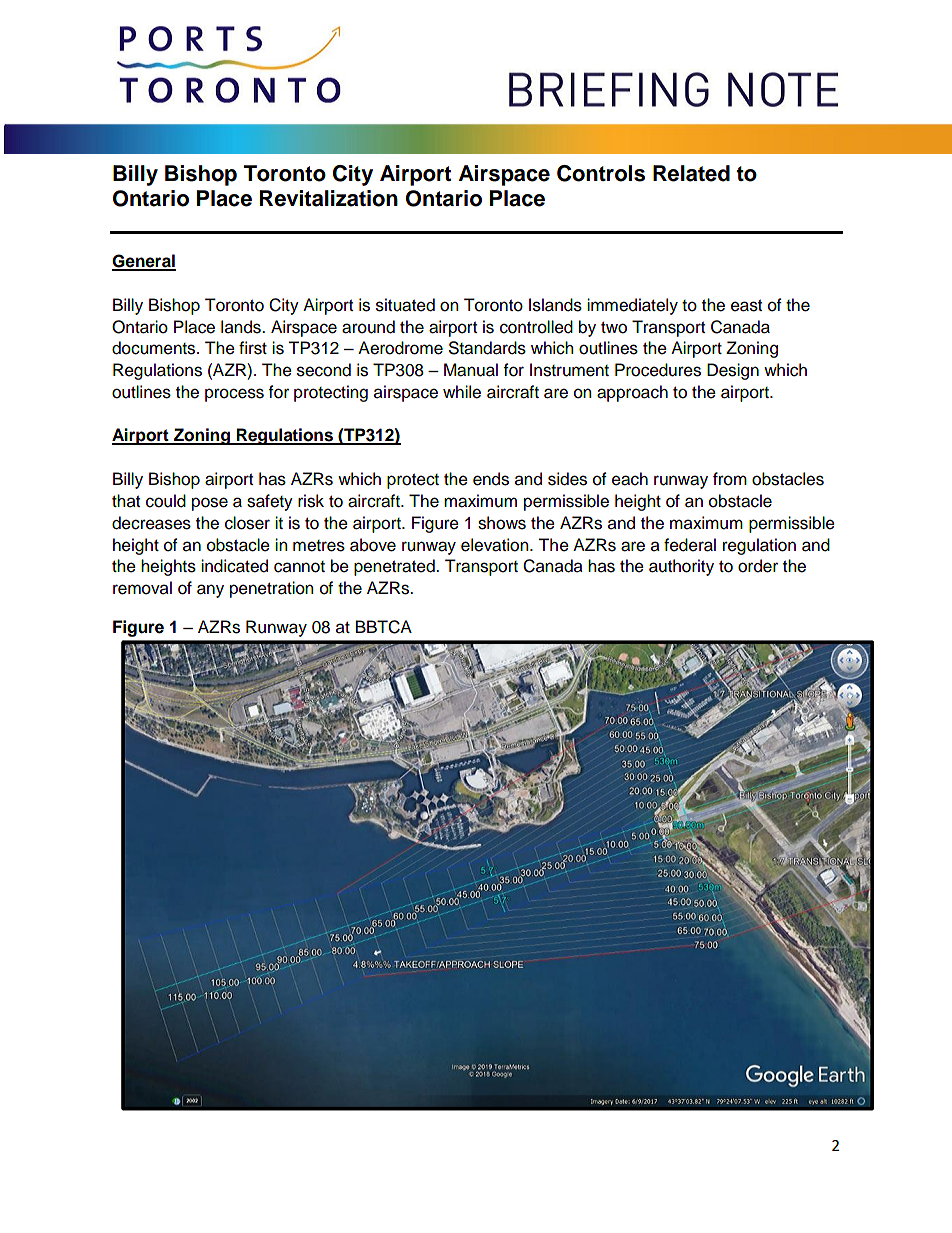  What do you see at coordinates (329, 198) in the page?
I see `Revitalization` at bounding box center [329, 198].
